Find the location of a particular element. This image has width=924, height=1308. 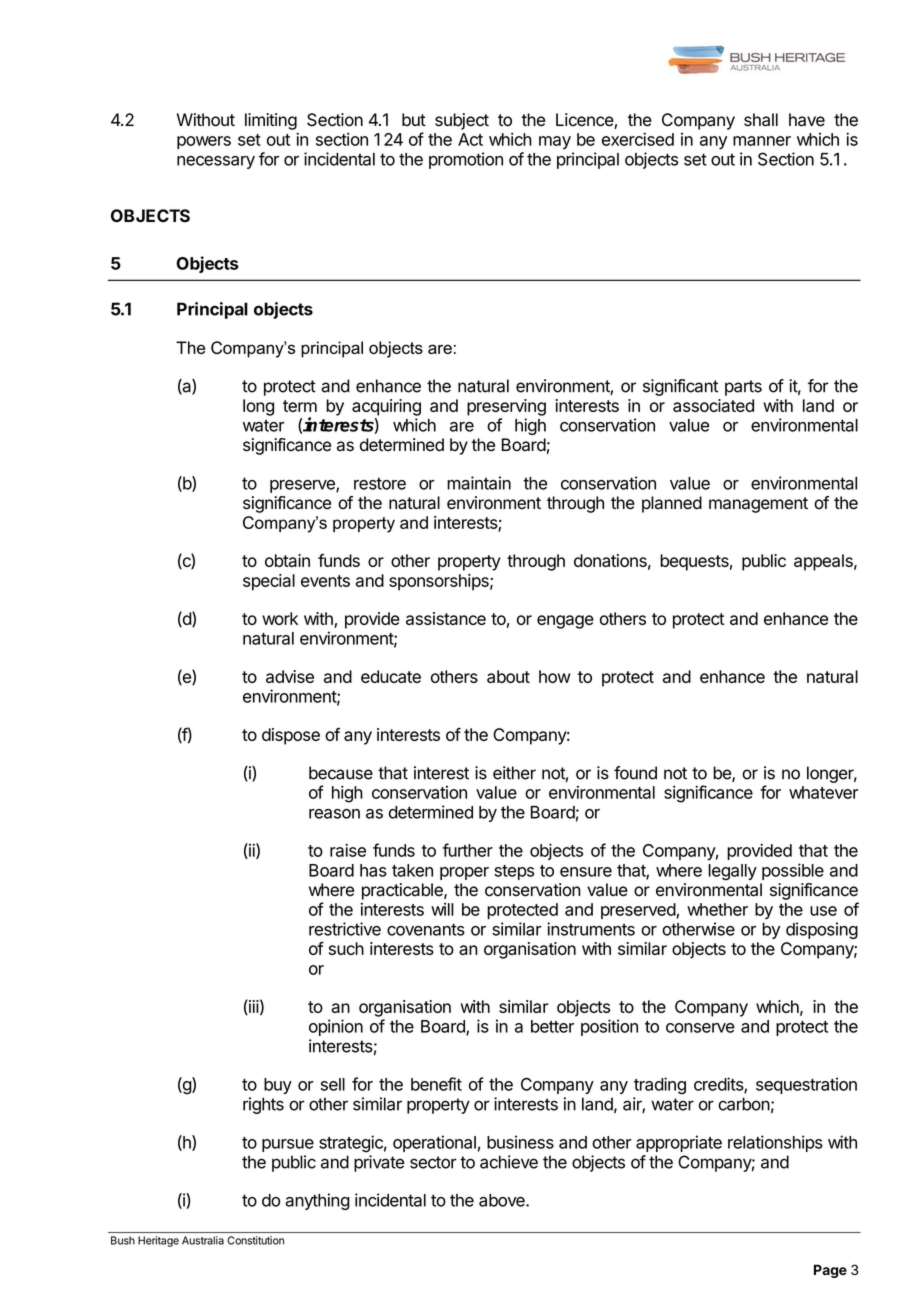

whether is located at coordinates (717, 909).
